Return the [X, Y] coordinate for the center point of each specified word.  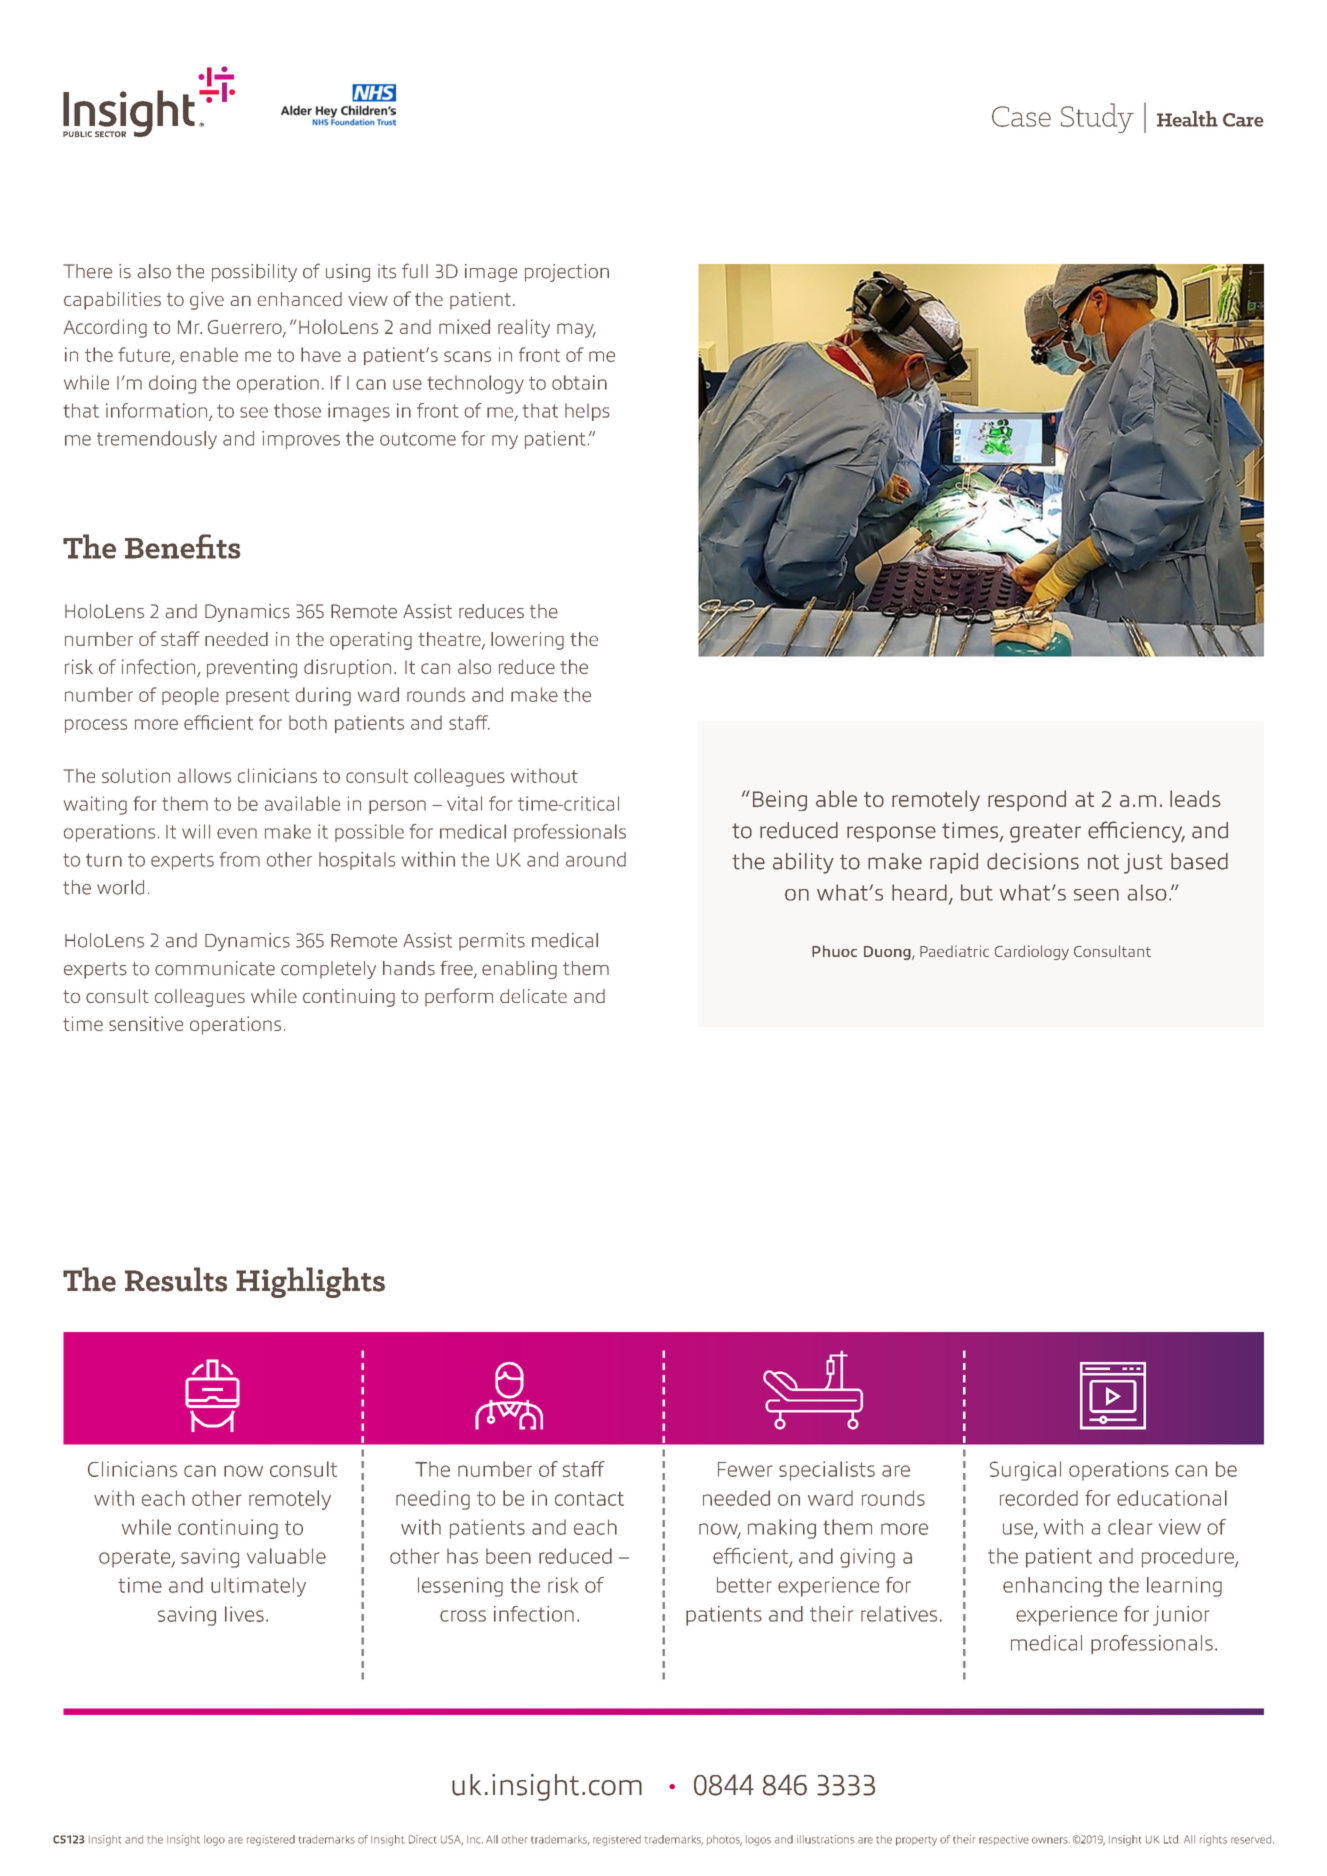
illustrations [825, 1839]
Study [1097, 118]
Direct [422, 1839]
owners [1050, 1840]
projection [567, 273]
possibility [254, 273]
